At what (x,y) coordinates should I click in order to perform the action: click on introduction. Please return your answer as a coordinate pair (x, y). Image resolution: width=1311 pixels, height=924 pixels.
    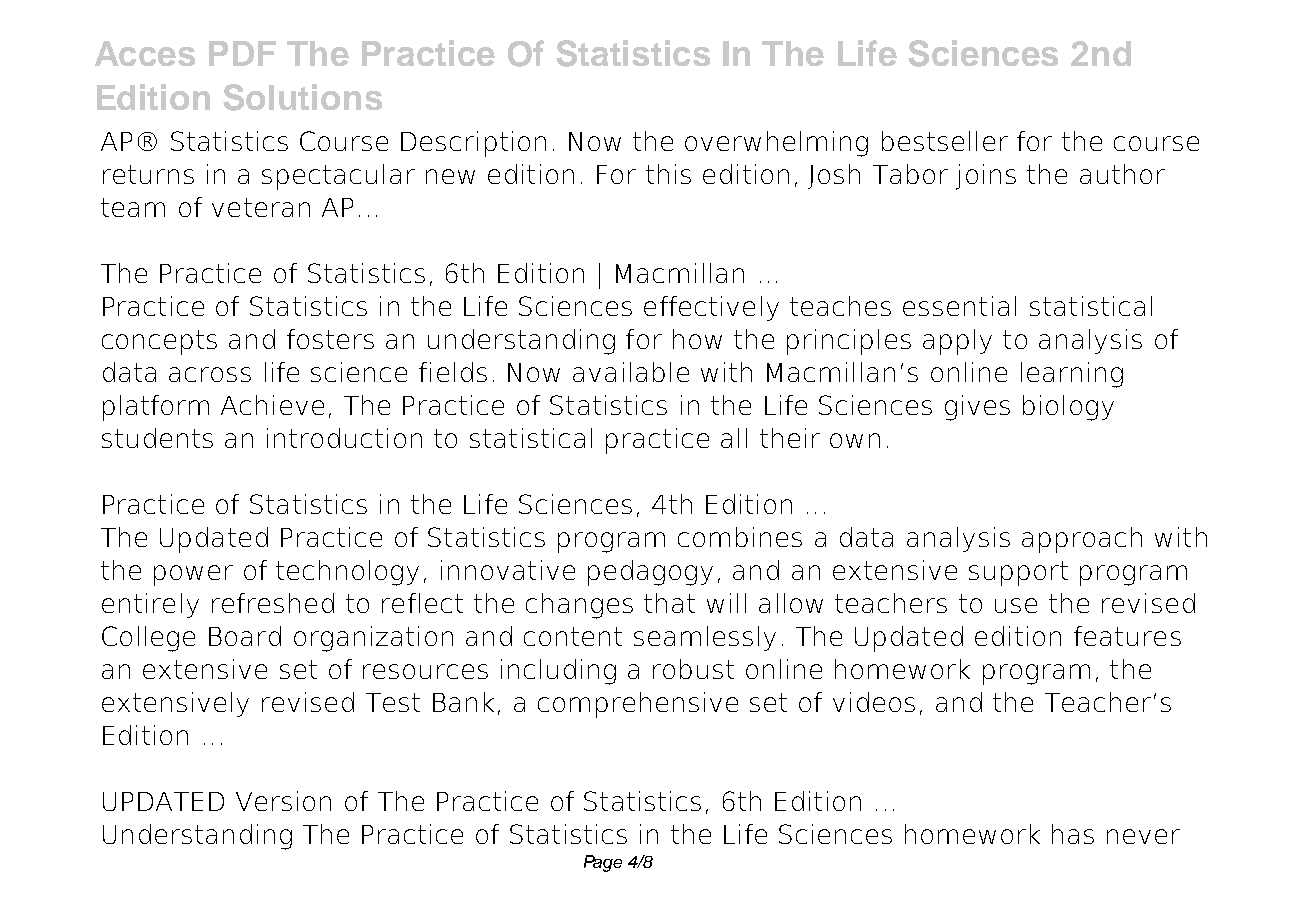
    Looking at the image, I should click on (344, 438).
